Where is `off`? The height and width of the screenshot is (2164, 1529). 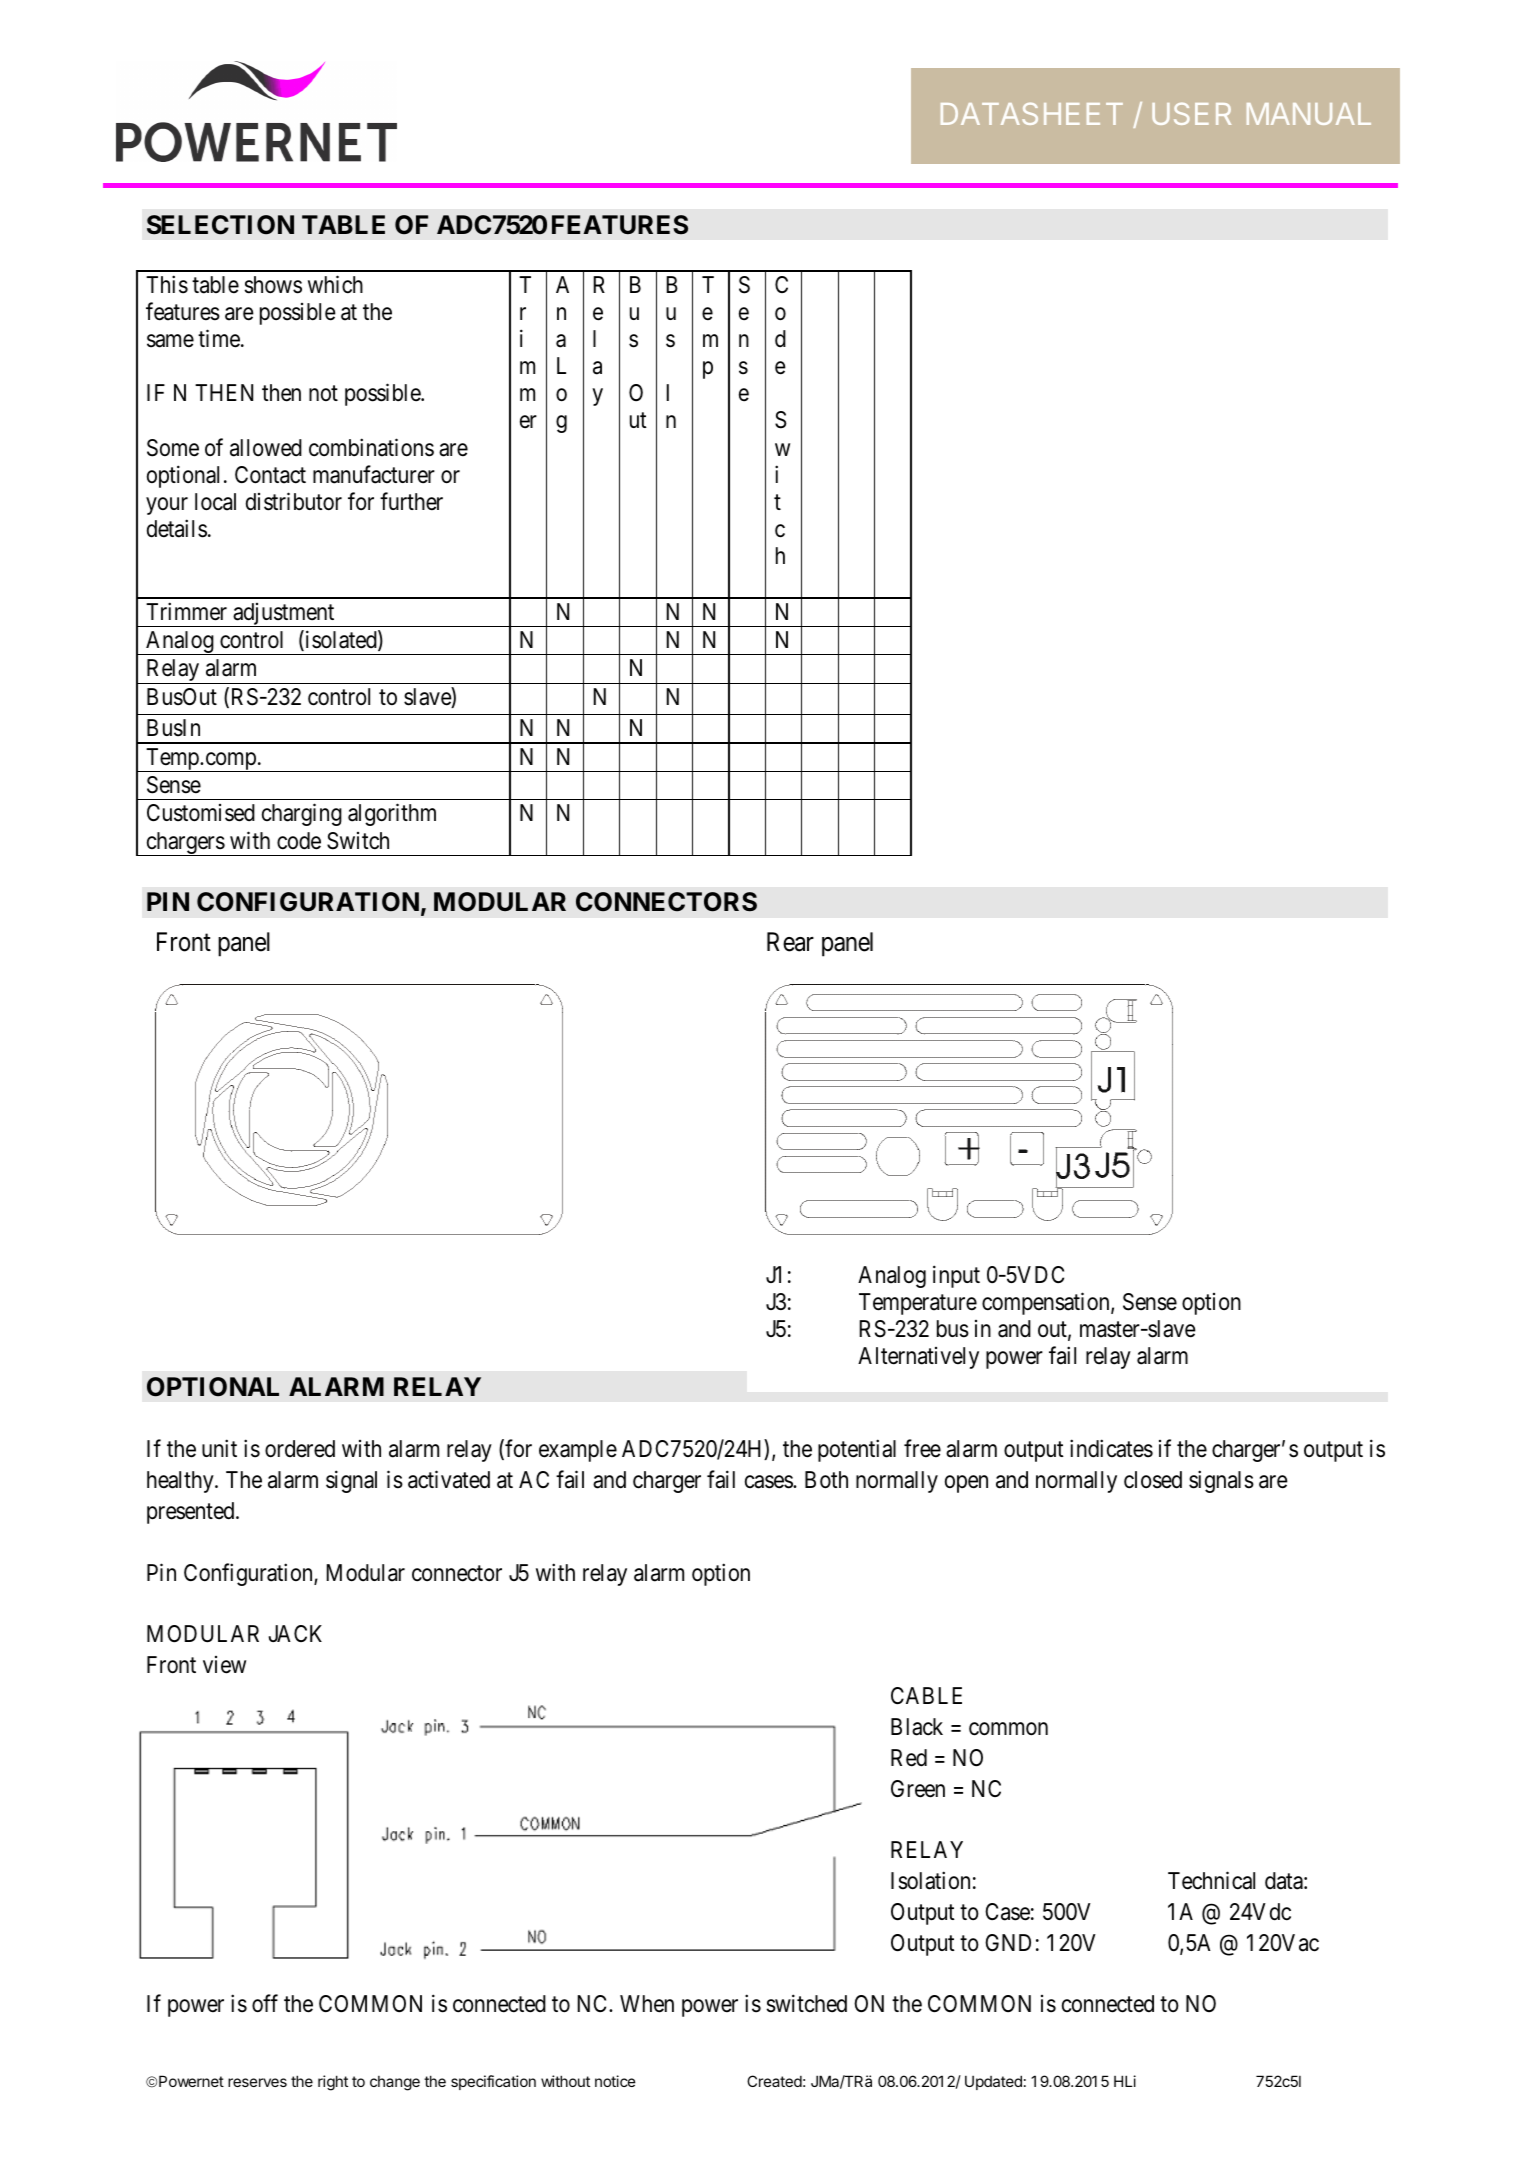 off is located at coordinates (265, 2004).
